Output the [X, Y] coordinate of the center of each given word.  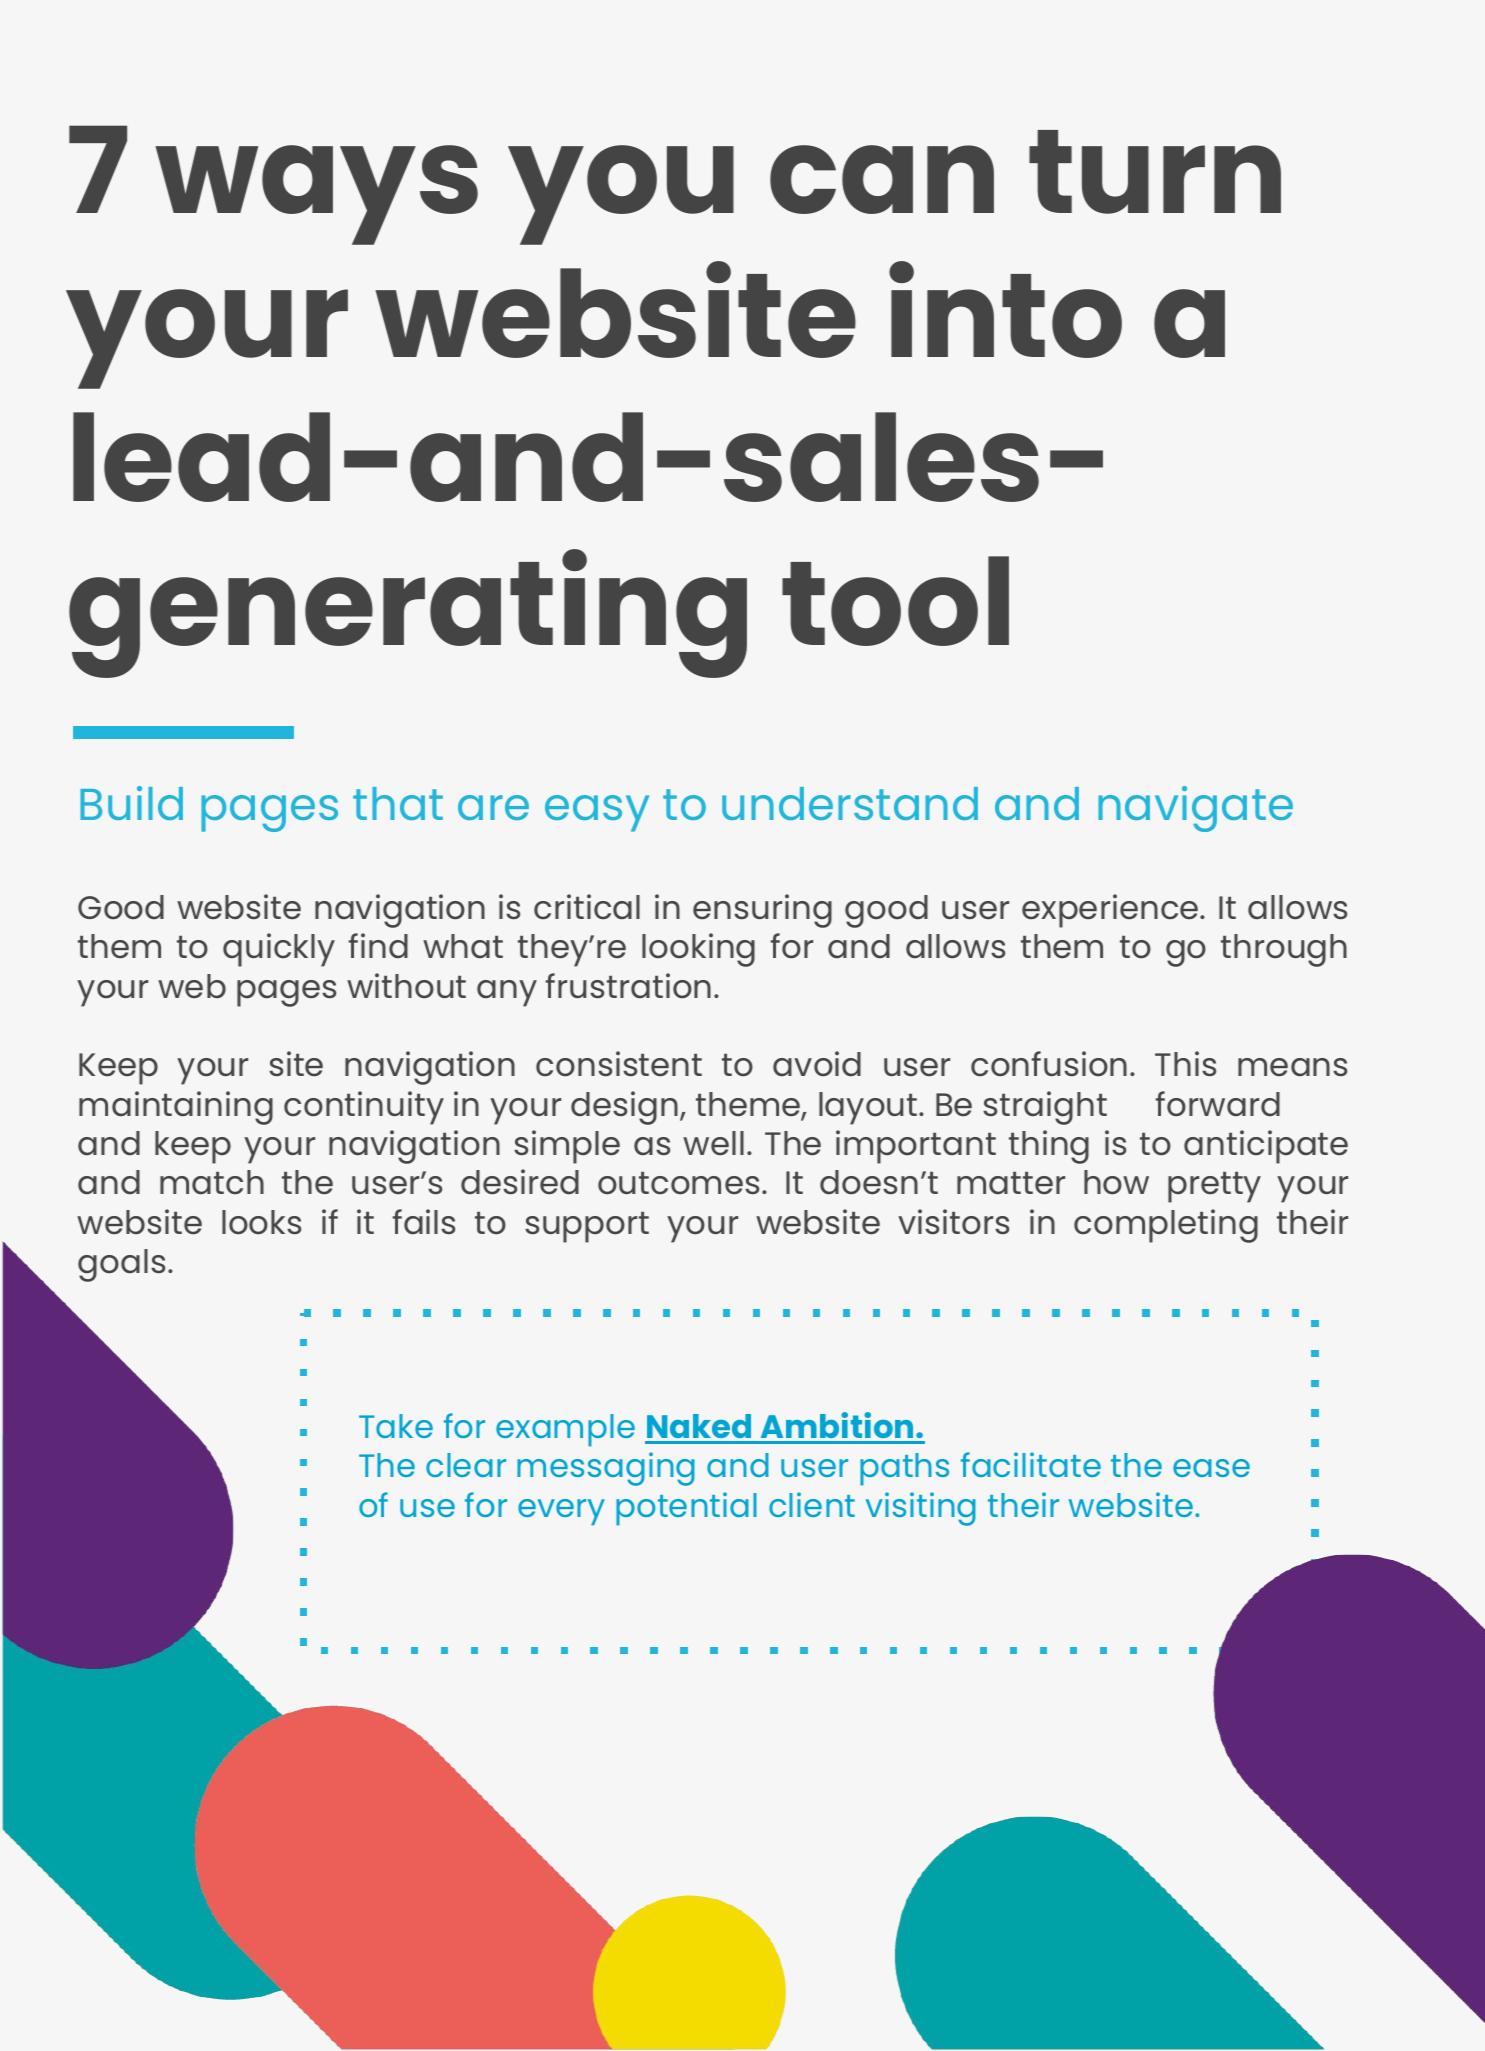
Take [396, 1426]
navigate [1195, 809]
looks [261, 1222]
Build [131, 803]
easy [597, 813]
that [398, 803]
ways [316, 195]
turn [1155, 172]
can [882, 179]
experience [1111, 911]
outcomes [678, 1183]
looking [698, 950]
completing [1166, 1226]
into [1005, 309]
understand [850, 803]
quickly [279, 950]
